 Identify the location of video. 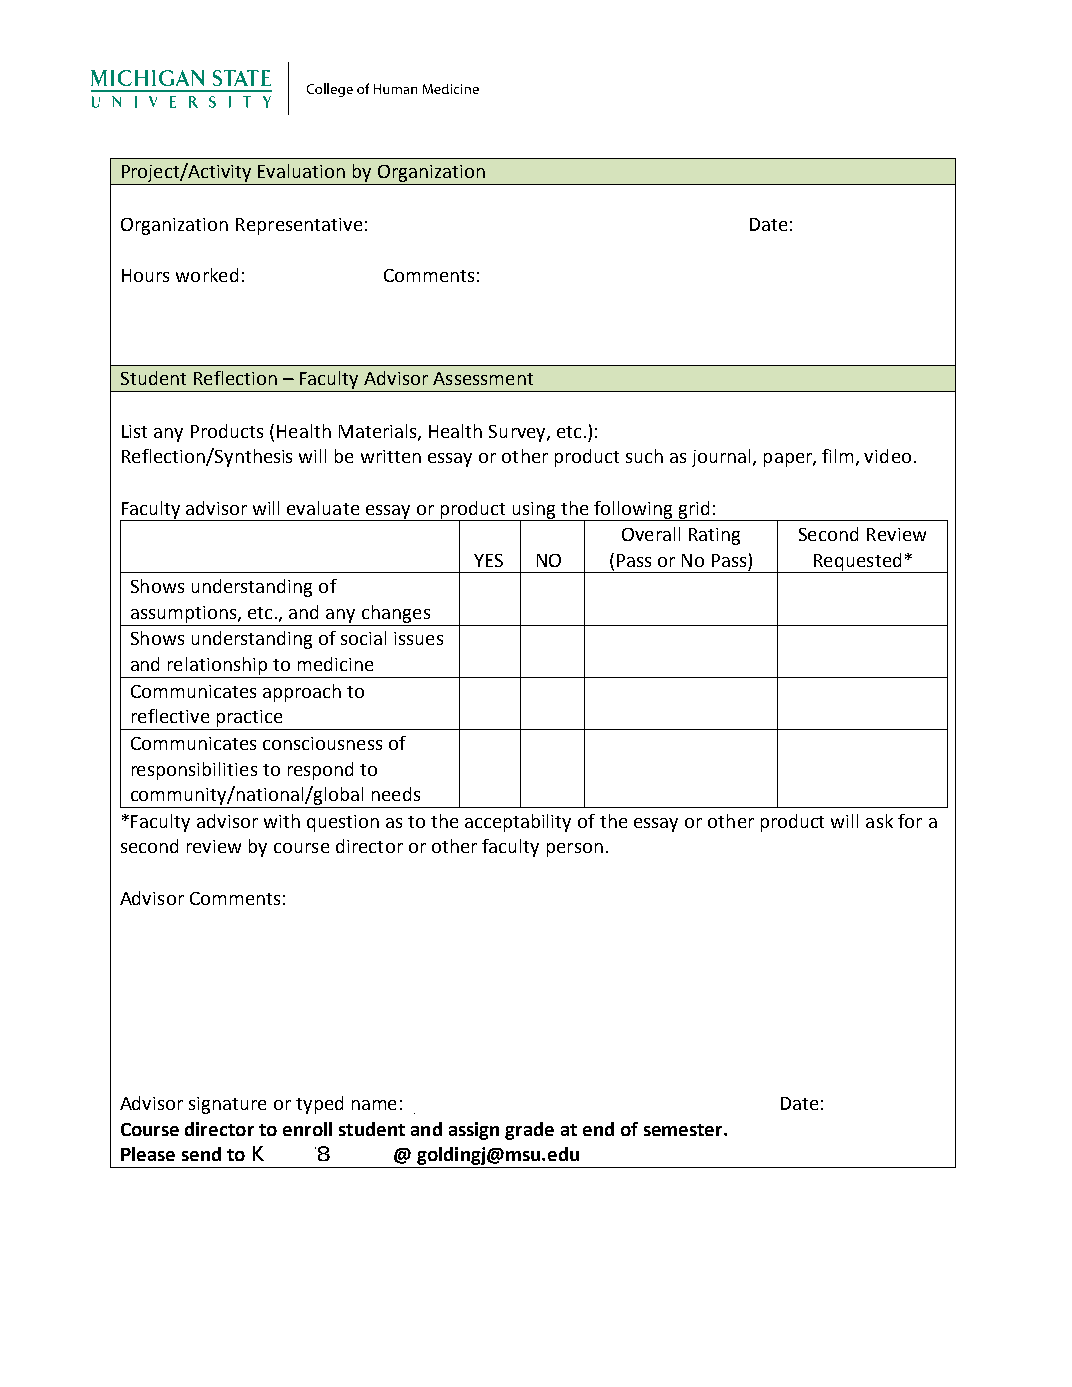
(887, 456).
